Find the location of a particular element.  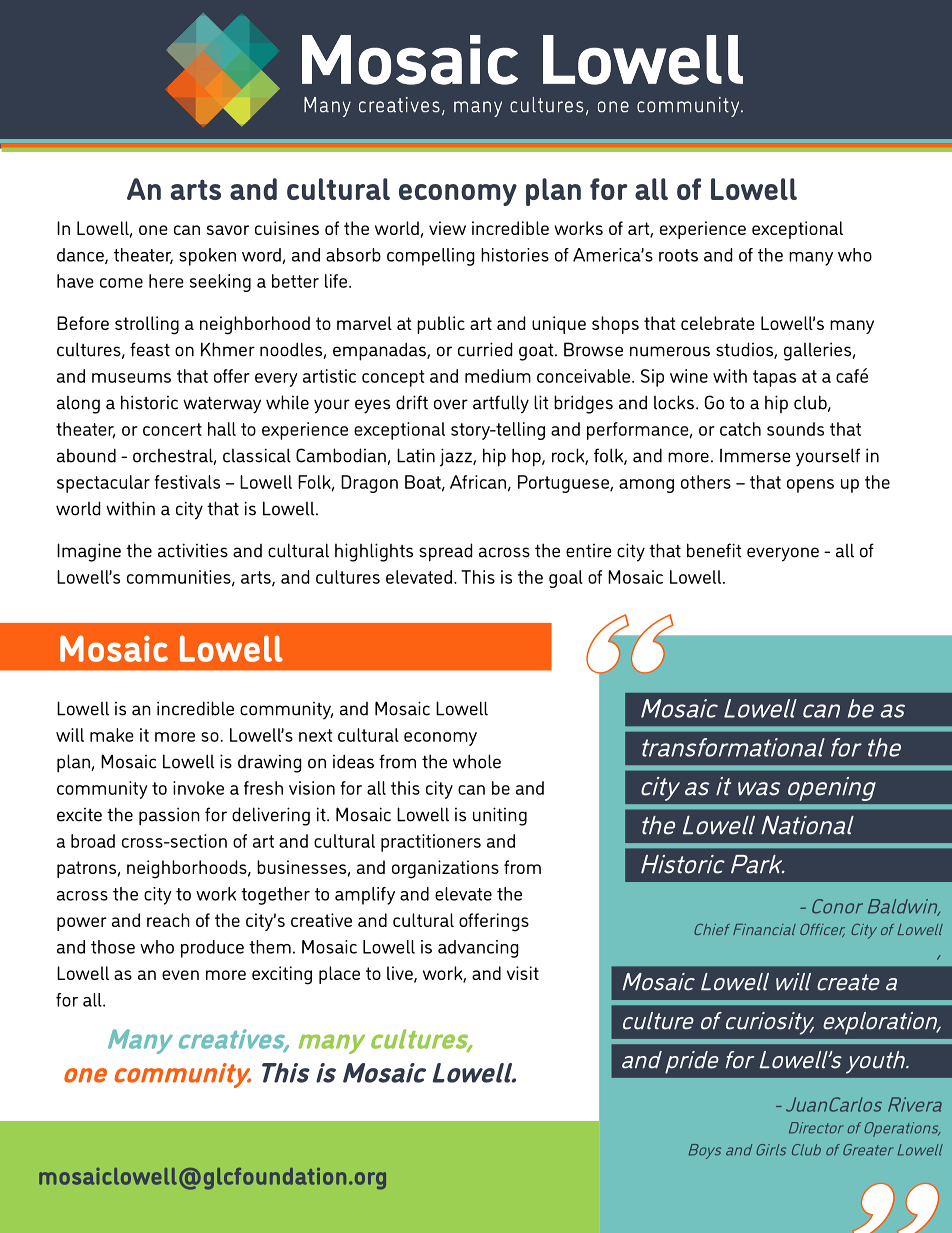

whole is located at coordinates (477, 761).
